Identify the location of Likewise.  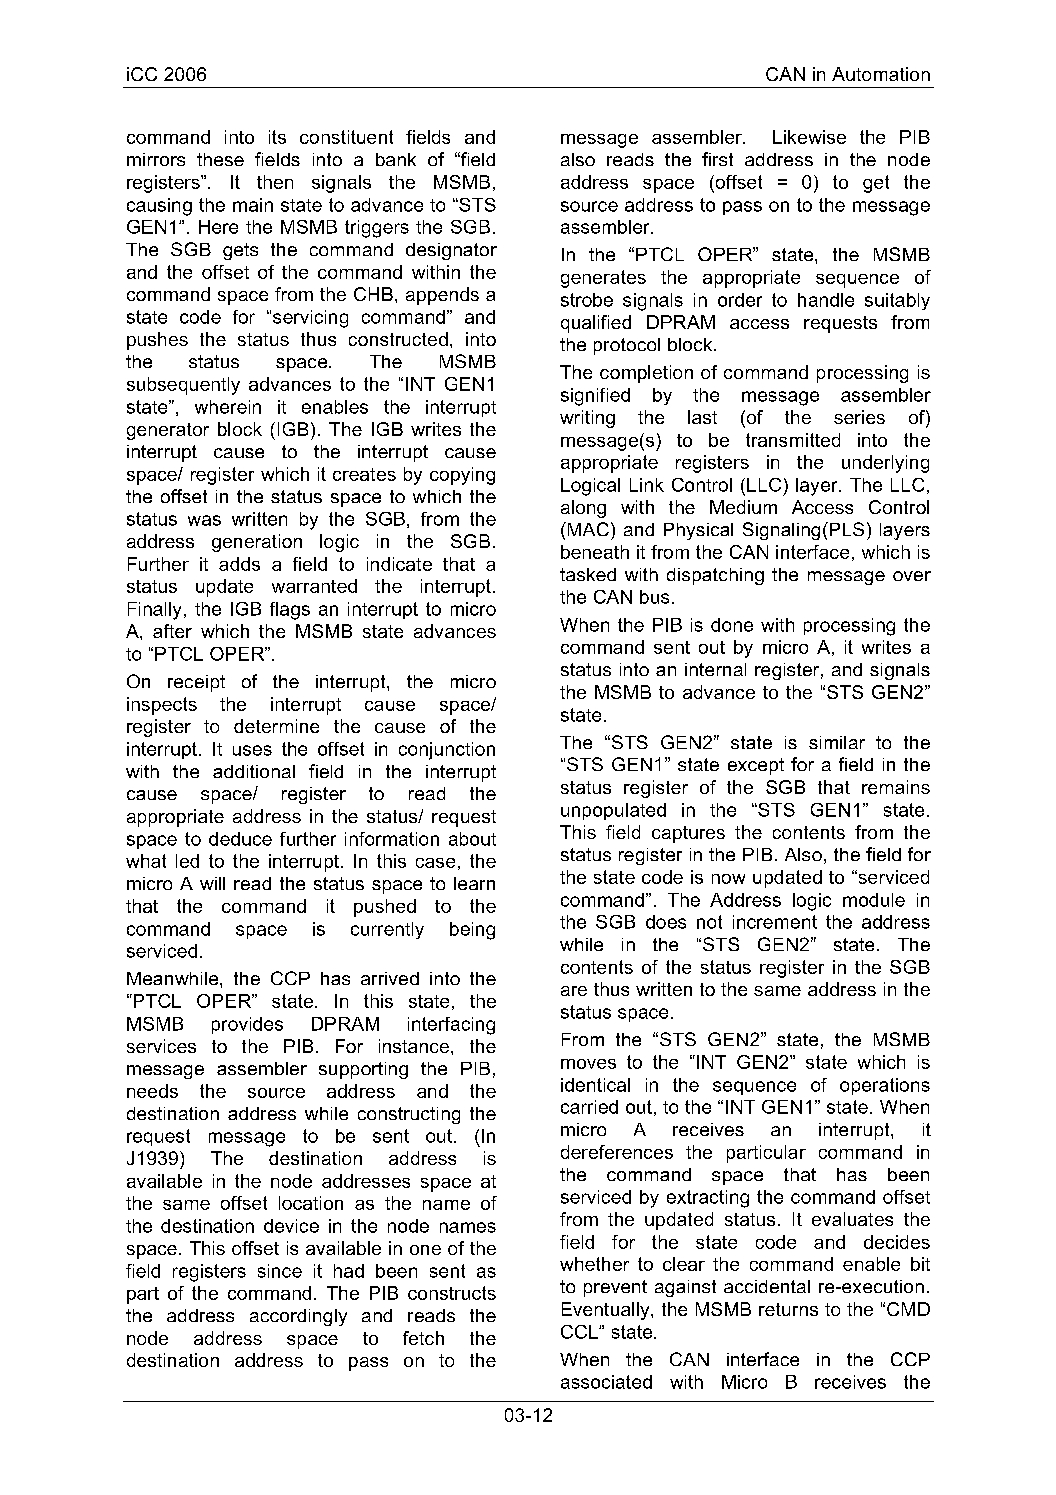
(809, 137).
